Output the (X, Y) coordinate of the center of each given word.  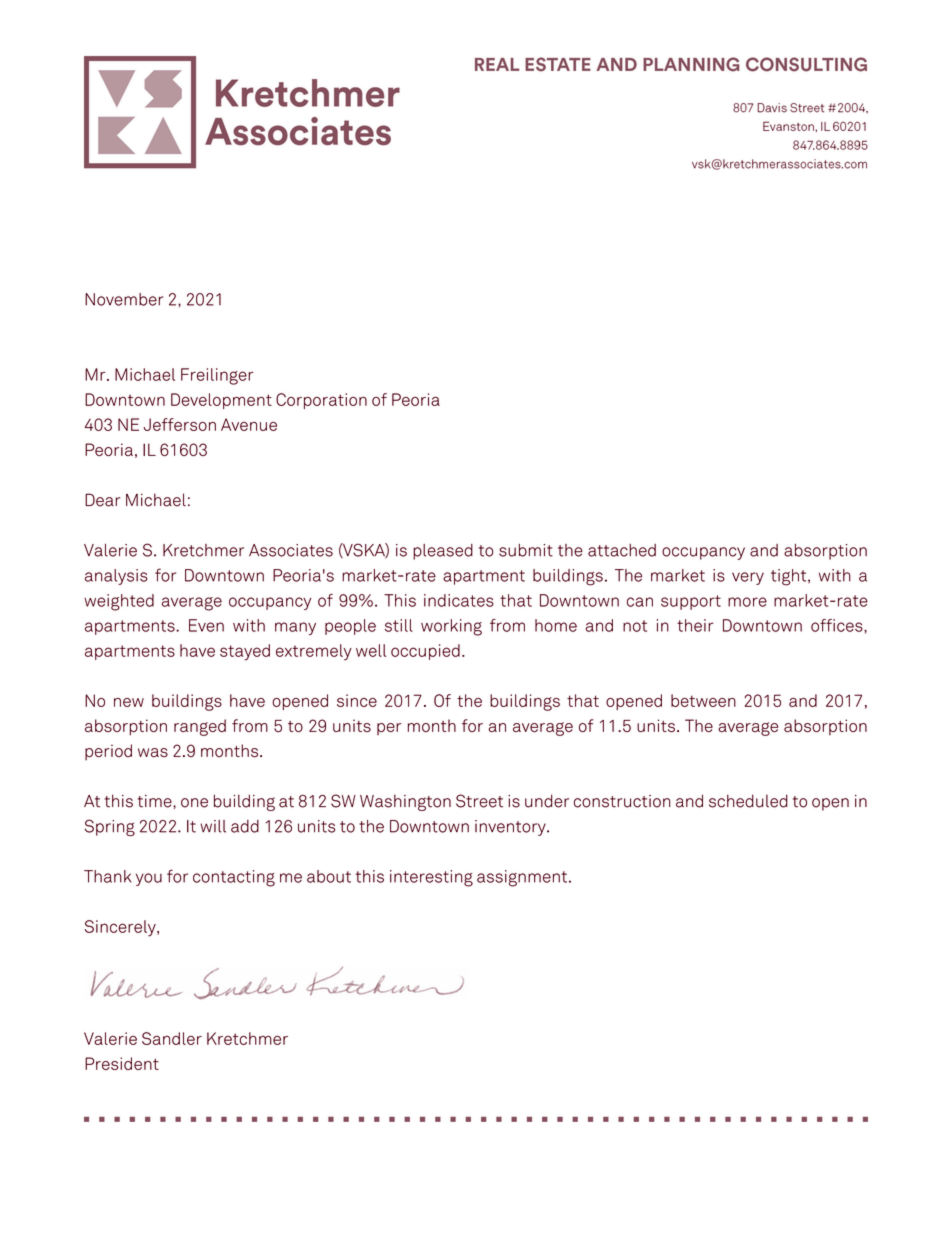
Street (479, 801)
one (194, 803)
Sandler (172, 1038)
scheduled (748, 801)
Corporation (321, 401)
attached (622, 550)
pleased (443, 552)
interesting (431, 878)
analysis (116, 577)
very (748, 578)
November (124, 299)
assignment (522, 878)
